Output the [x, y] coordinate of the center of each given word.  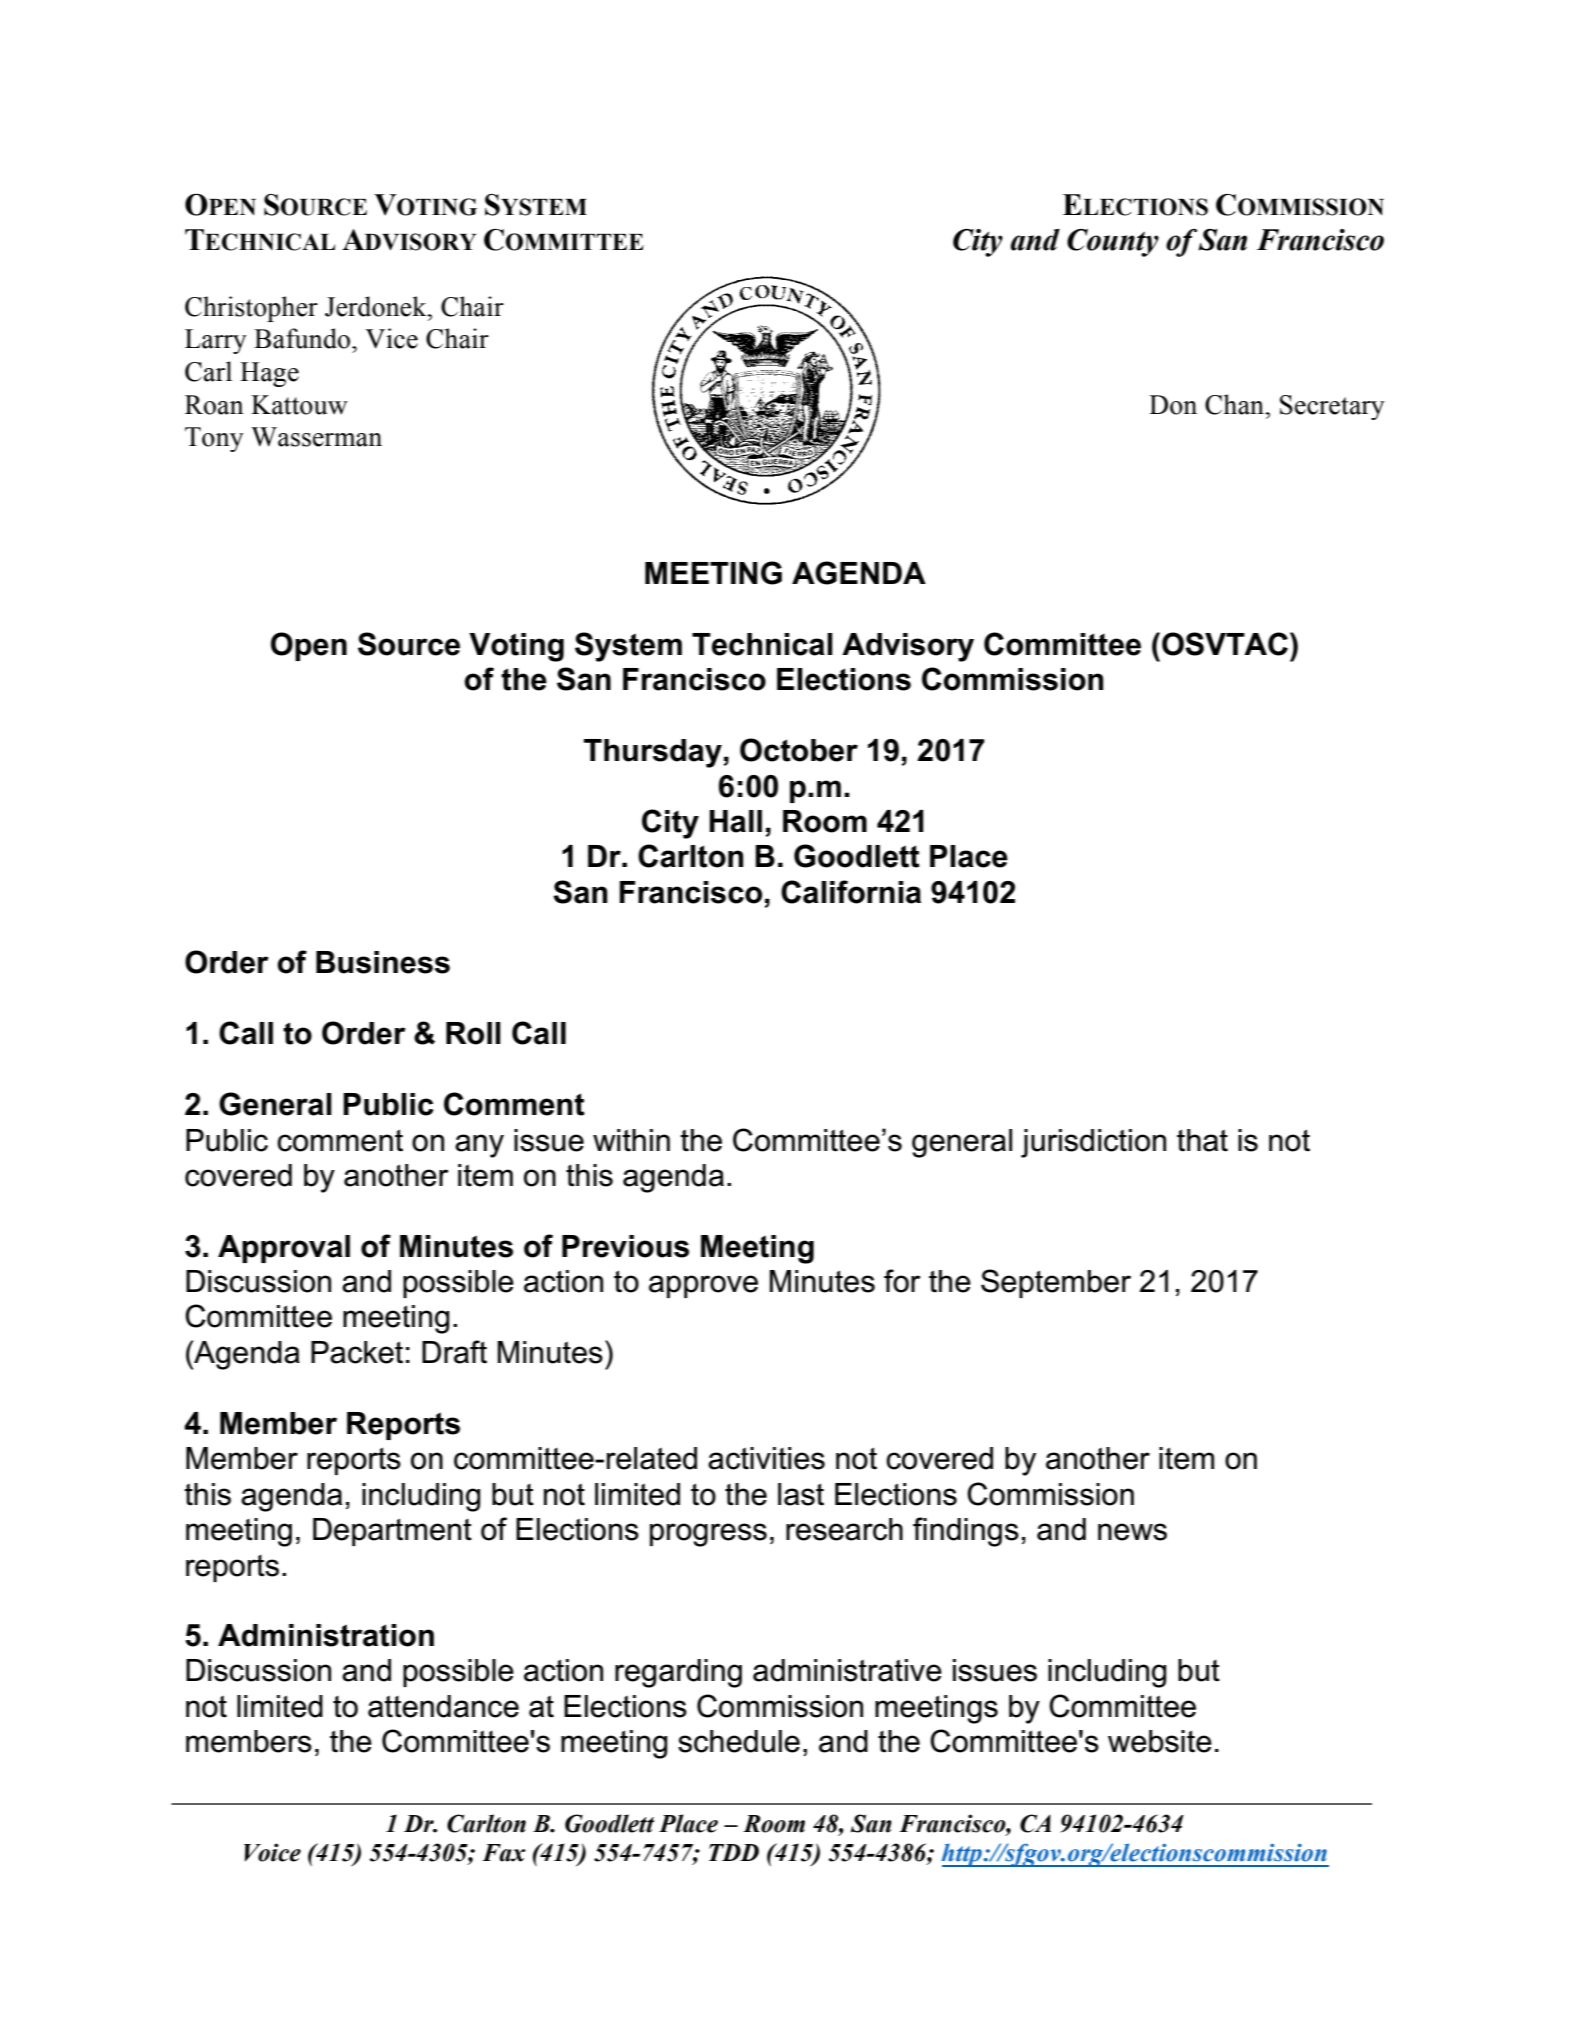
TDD [734, 1852]
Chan [1235, 404]
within [631, 1140]
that [1202, 1140]
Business [383, 962]
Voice [272, 1852]
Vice [391, 338]
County [1113, 243]
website [1160, 1741]
